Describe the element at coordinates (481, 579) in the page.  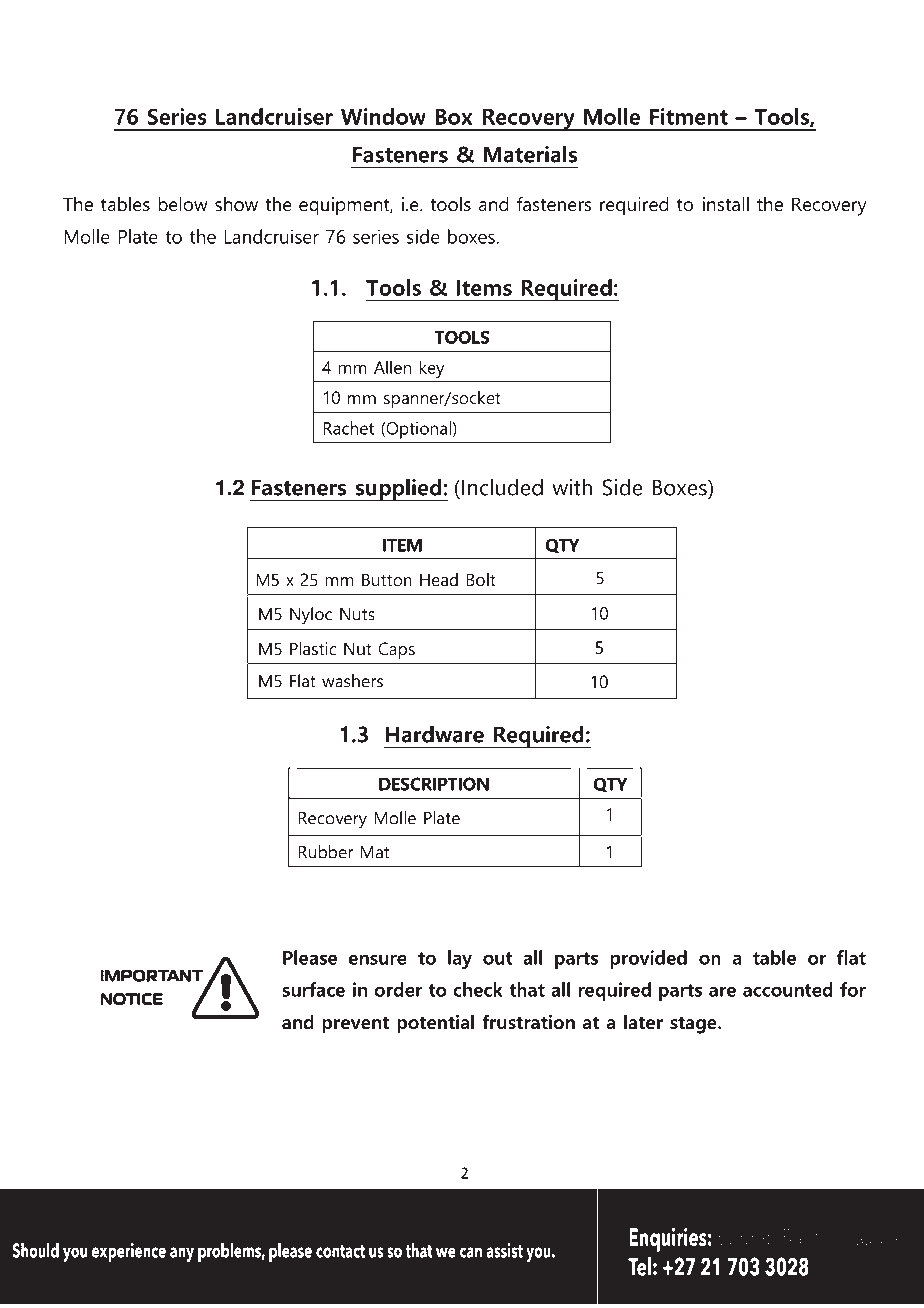
I see `Bolt` at that location.
